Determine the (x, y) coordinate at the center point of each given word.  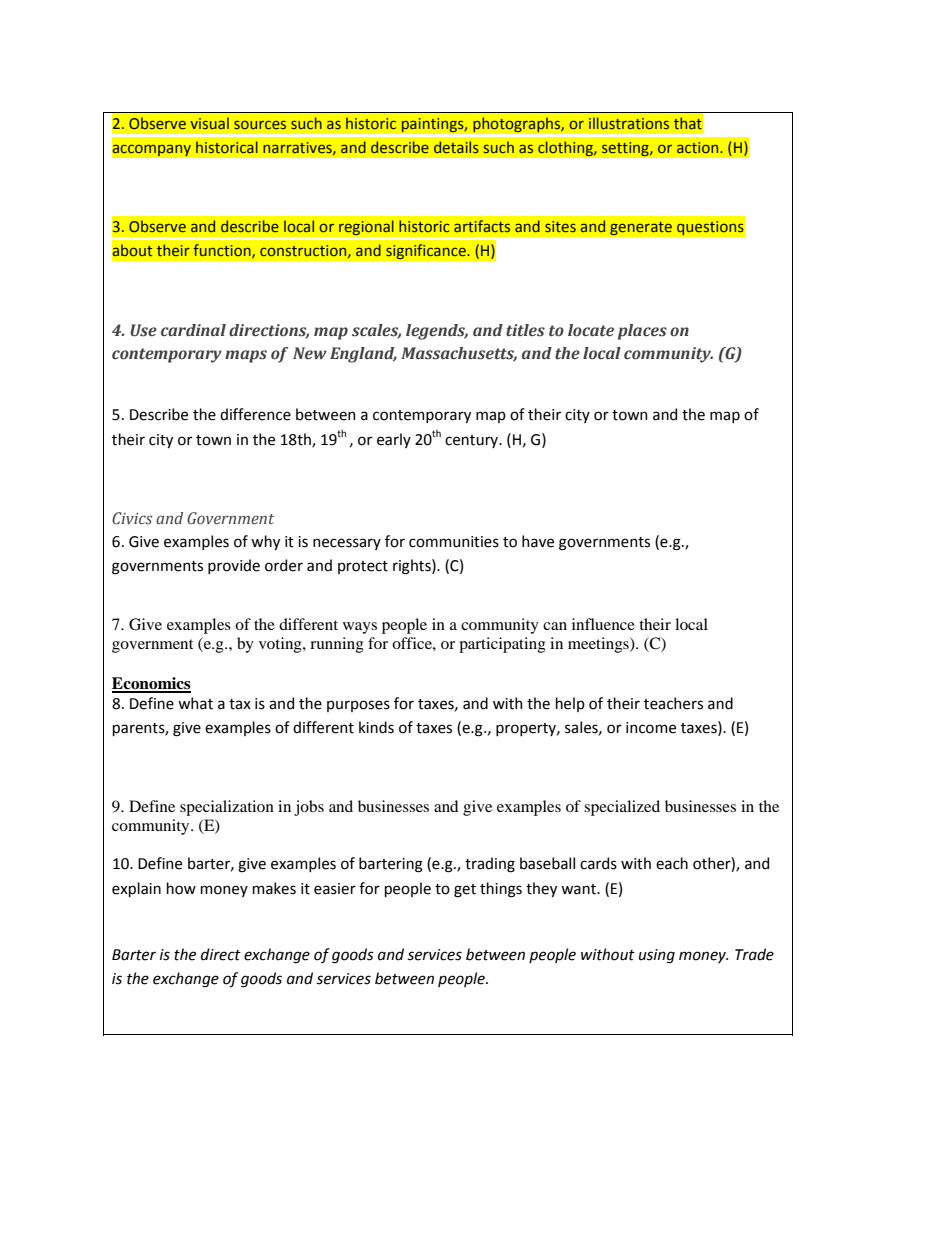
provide (234, 566)
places (642, 332)
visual (209, 123)
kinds (376, 727)
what (195, 703)
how (181, 888)
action (699, 147)
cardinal (193, 330)
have (538, 541)
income (651, 728)
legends (437, 332)
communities (454, 542)
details (456, 147)
